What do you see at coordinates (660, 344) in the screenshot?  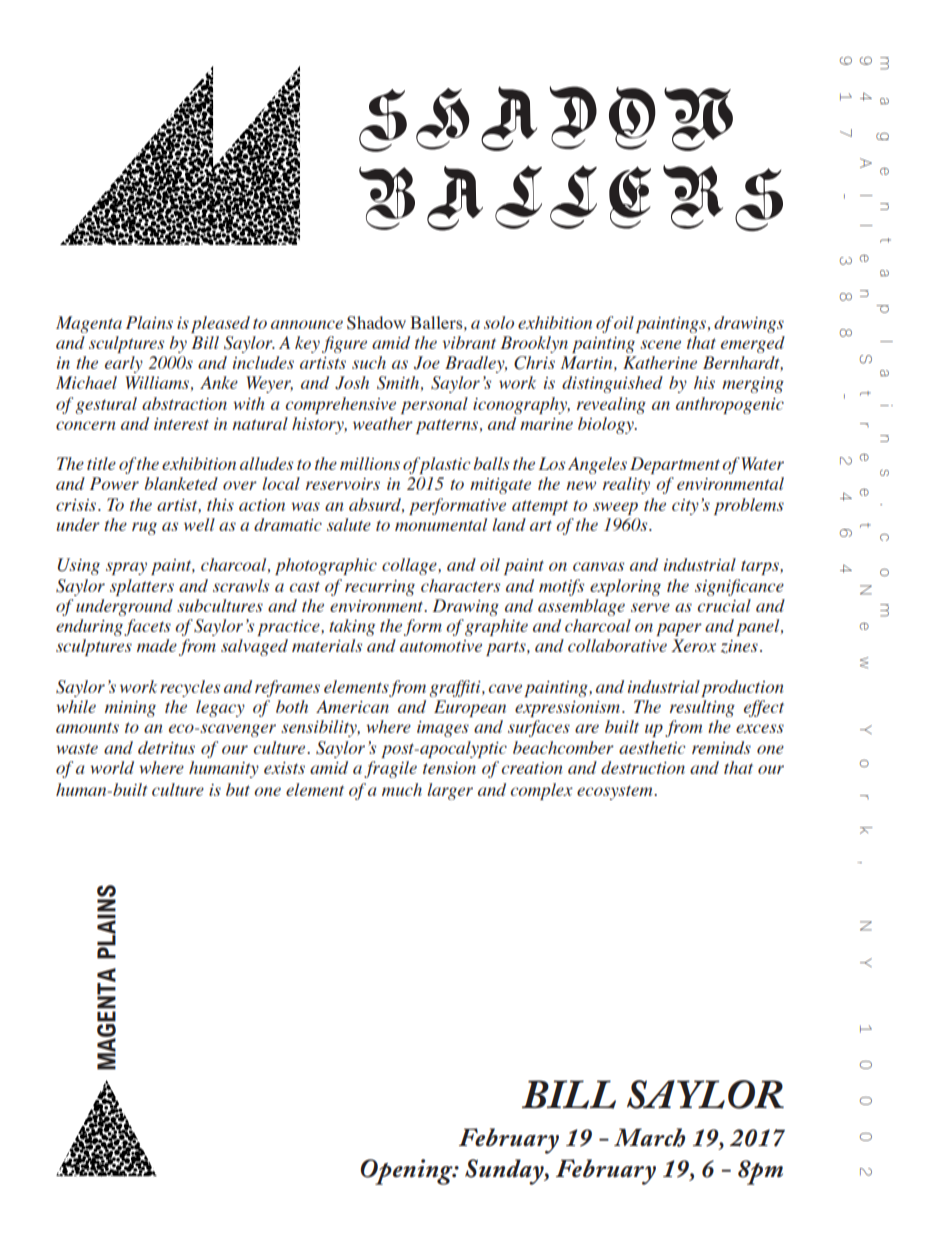 I see `scene` at bounding box center [660, 344].
